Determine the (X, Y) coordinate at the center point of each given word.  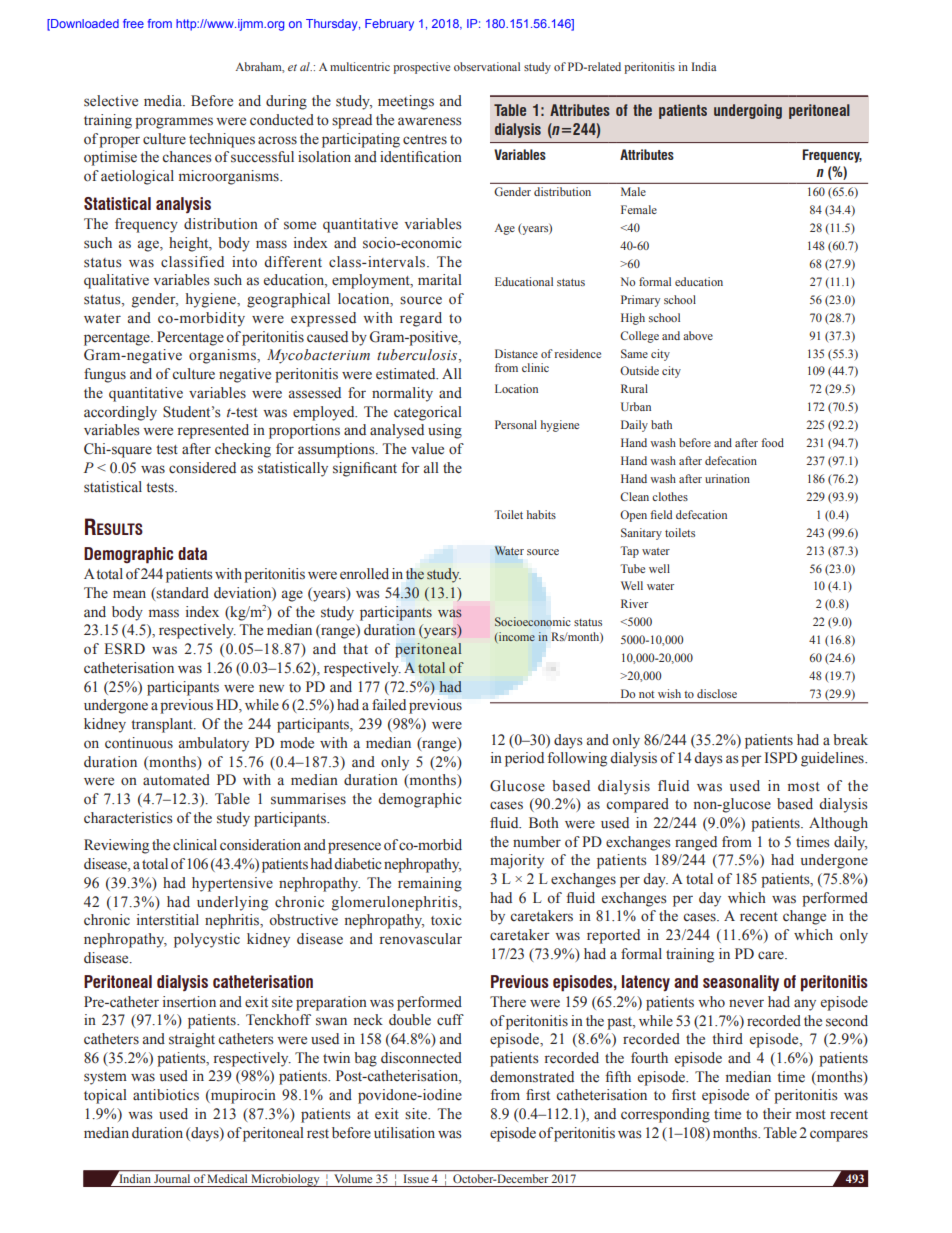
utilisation (404, 1133)
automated (176, 780)
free (133, 23)
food (772, 442)
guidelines (833, 759)
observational (487, 66)
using (445, 431)
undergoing (748, 111)
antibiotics (166, 1095)
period (524, 759)
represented (213, 431)
